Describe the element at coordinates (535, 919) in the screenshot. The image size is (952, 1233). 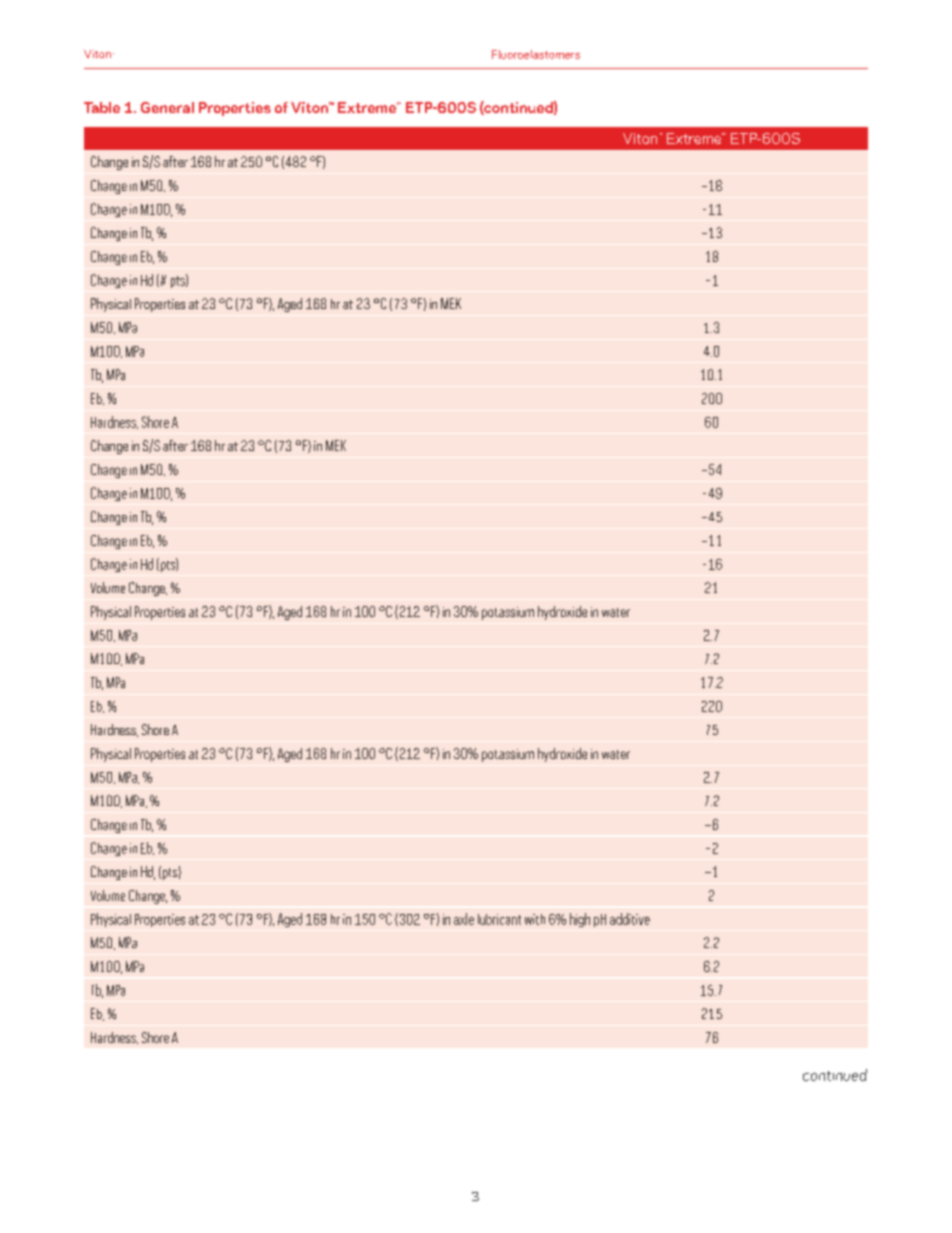
I see `with` at that location.
